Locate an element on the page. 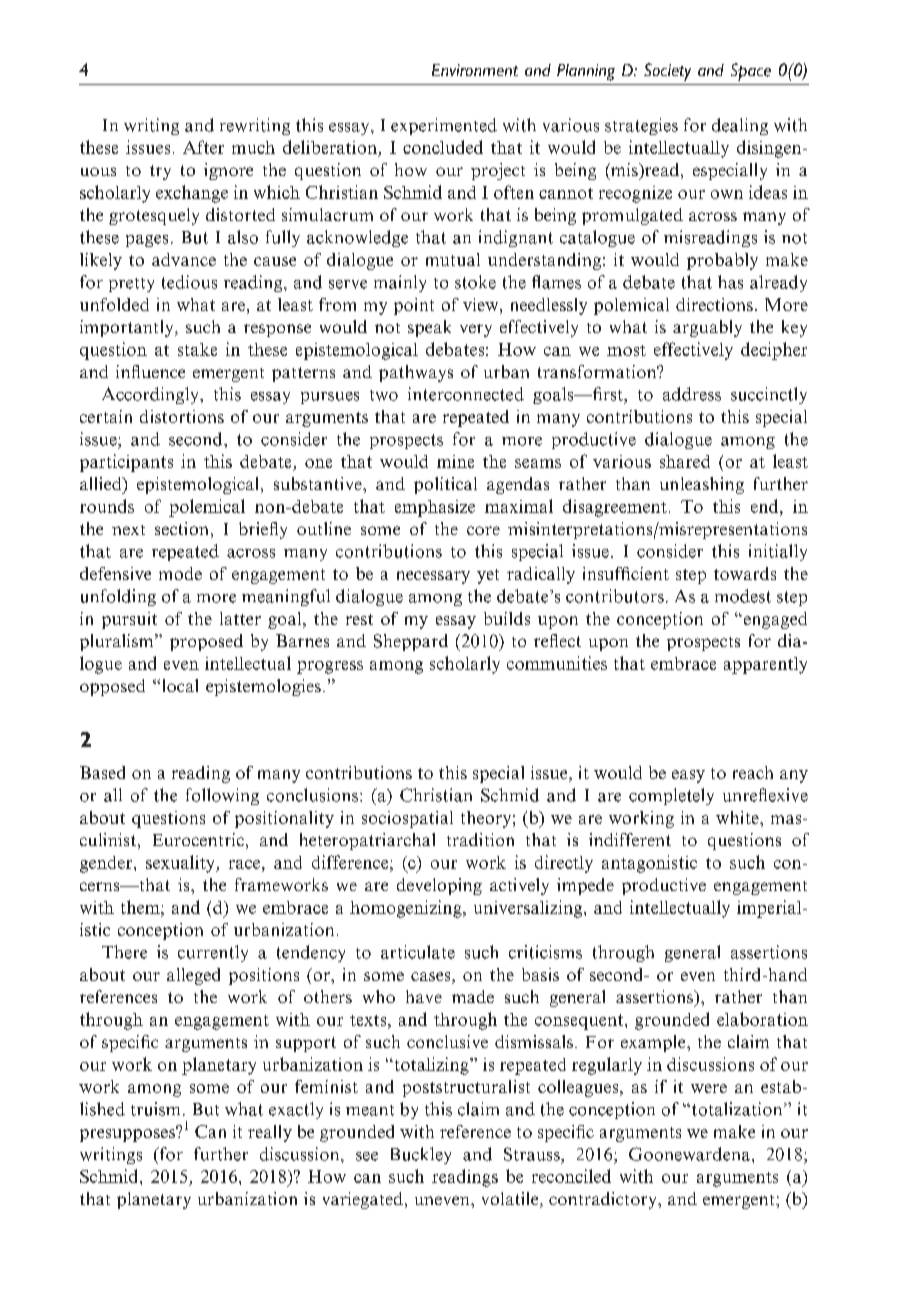  After is located at coordinates (203, 147).
